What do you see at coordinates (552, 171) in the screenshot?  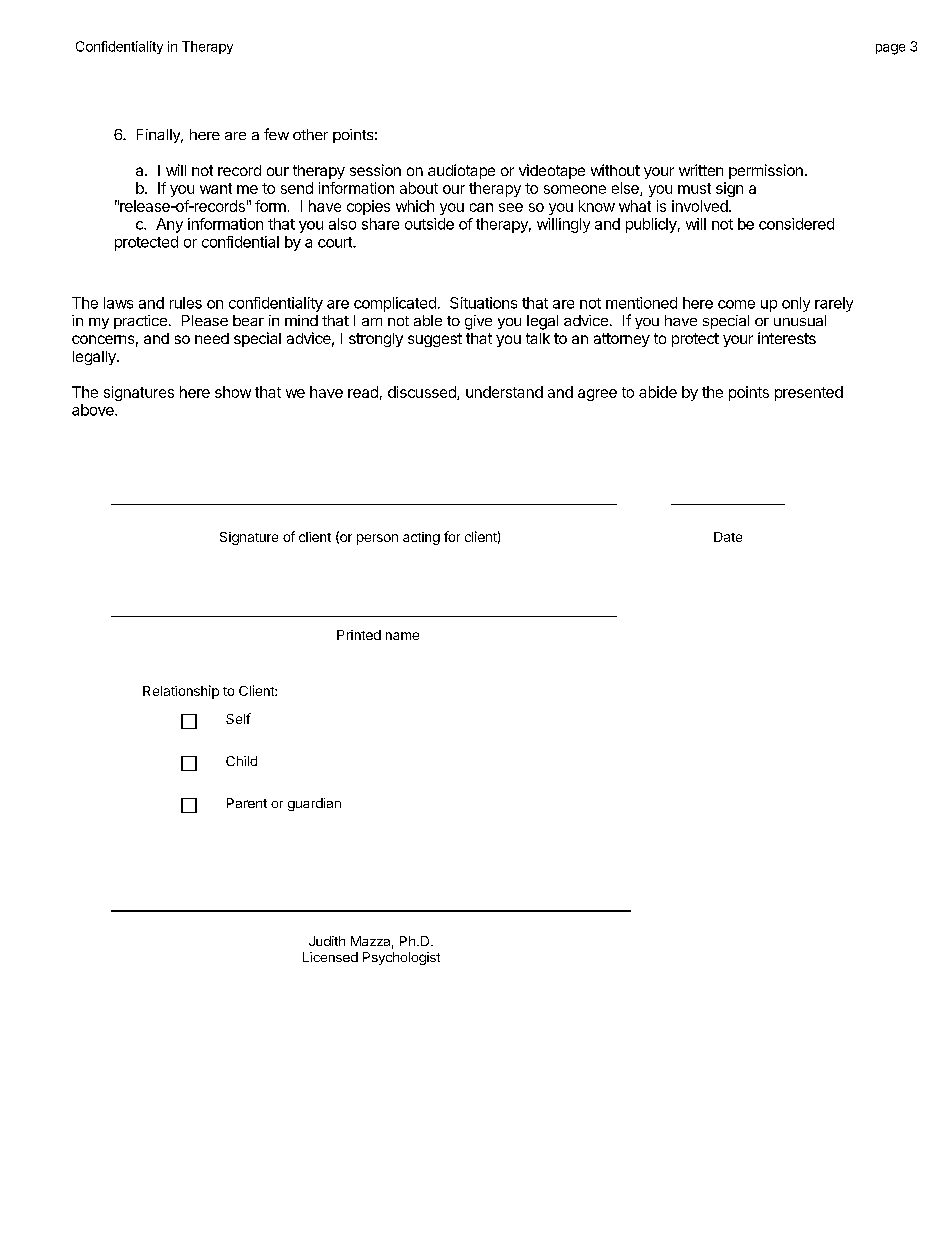 I see `videotape` at bounding box center [552, 171].
